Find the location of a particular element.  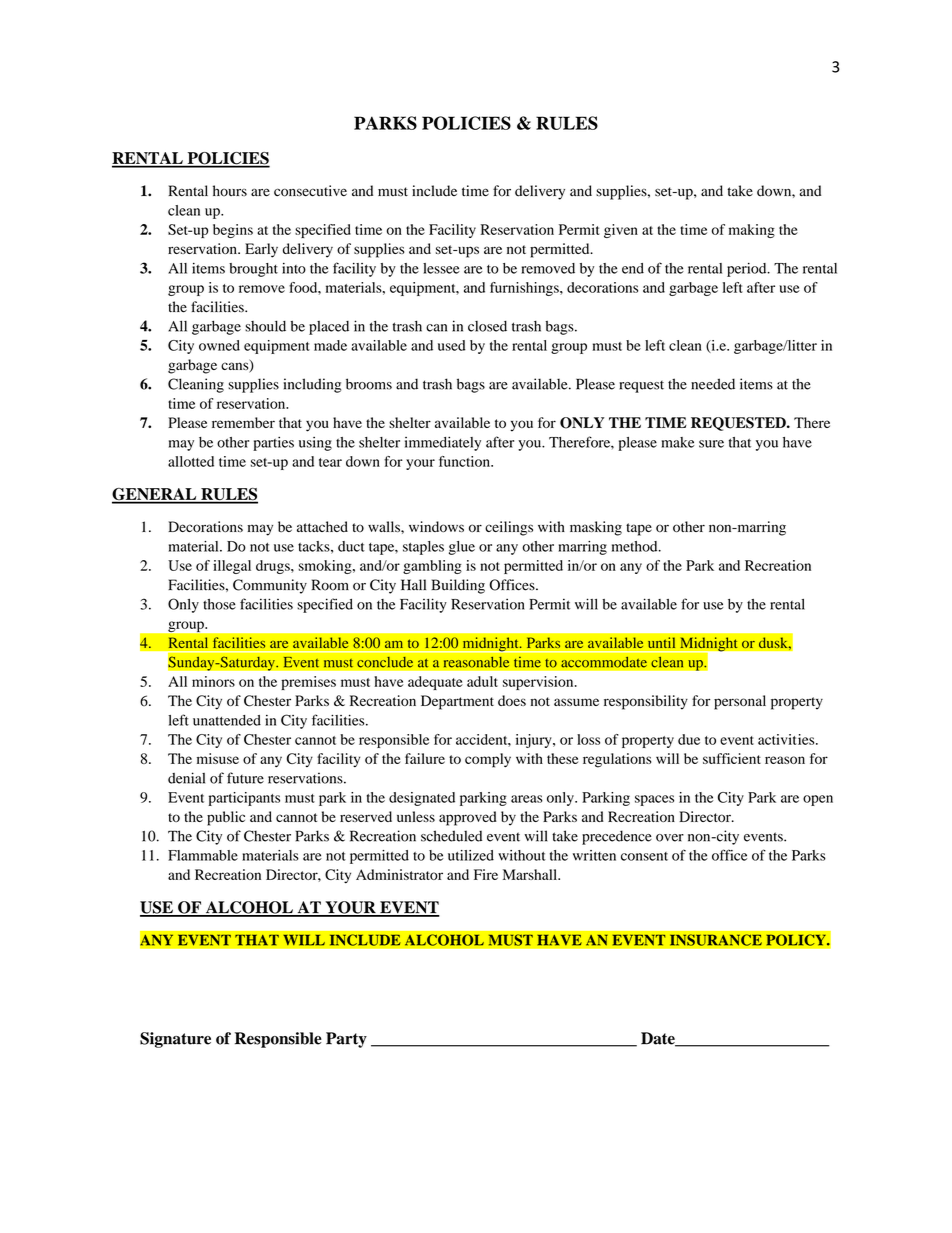

until is located at coordinates (662, 643).
